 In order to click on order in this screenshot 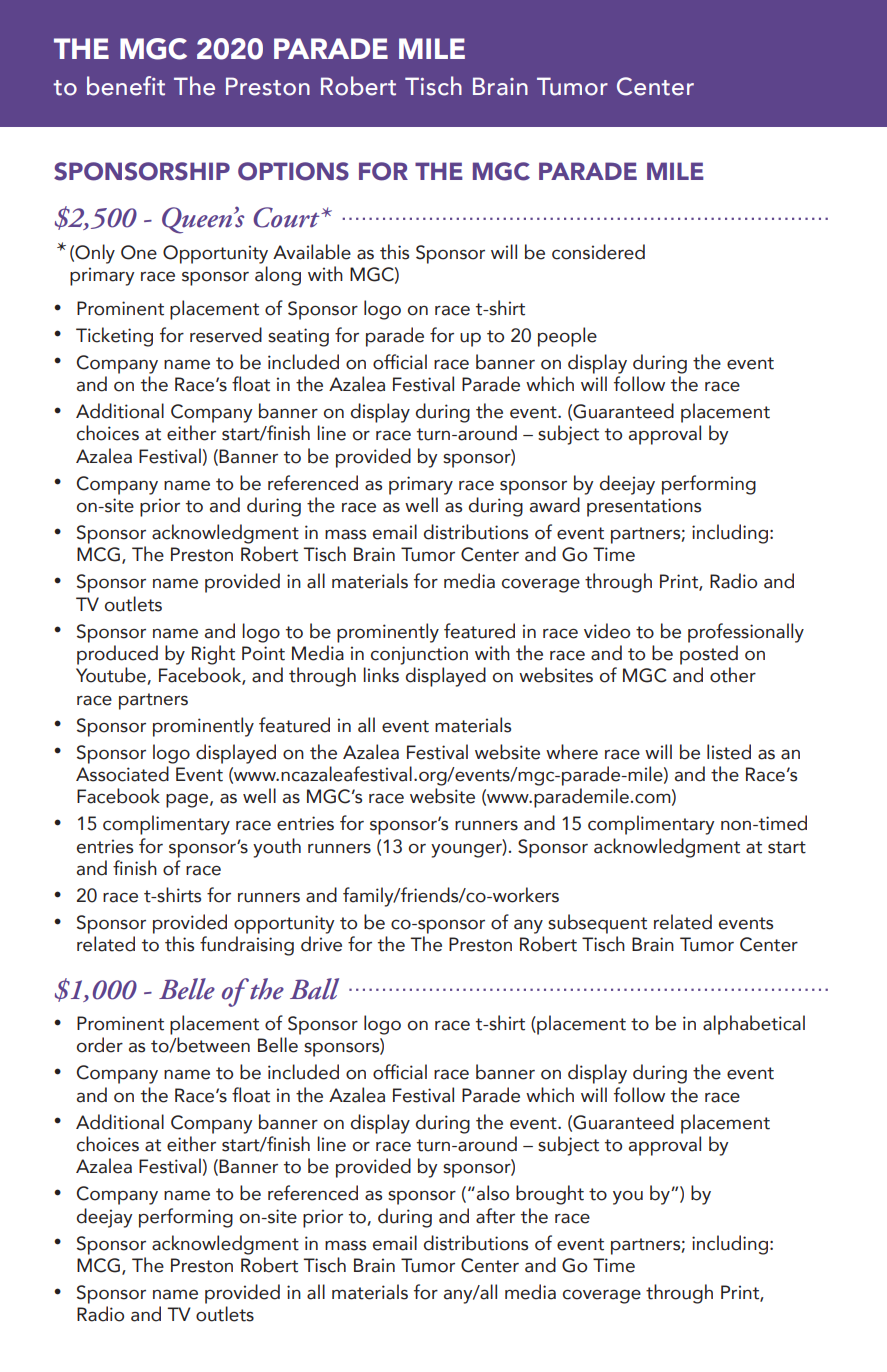, I will do `click(100, 1045)`.
